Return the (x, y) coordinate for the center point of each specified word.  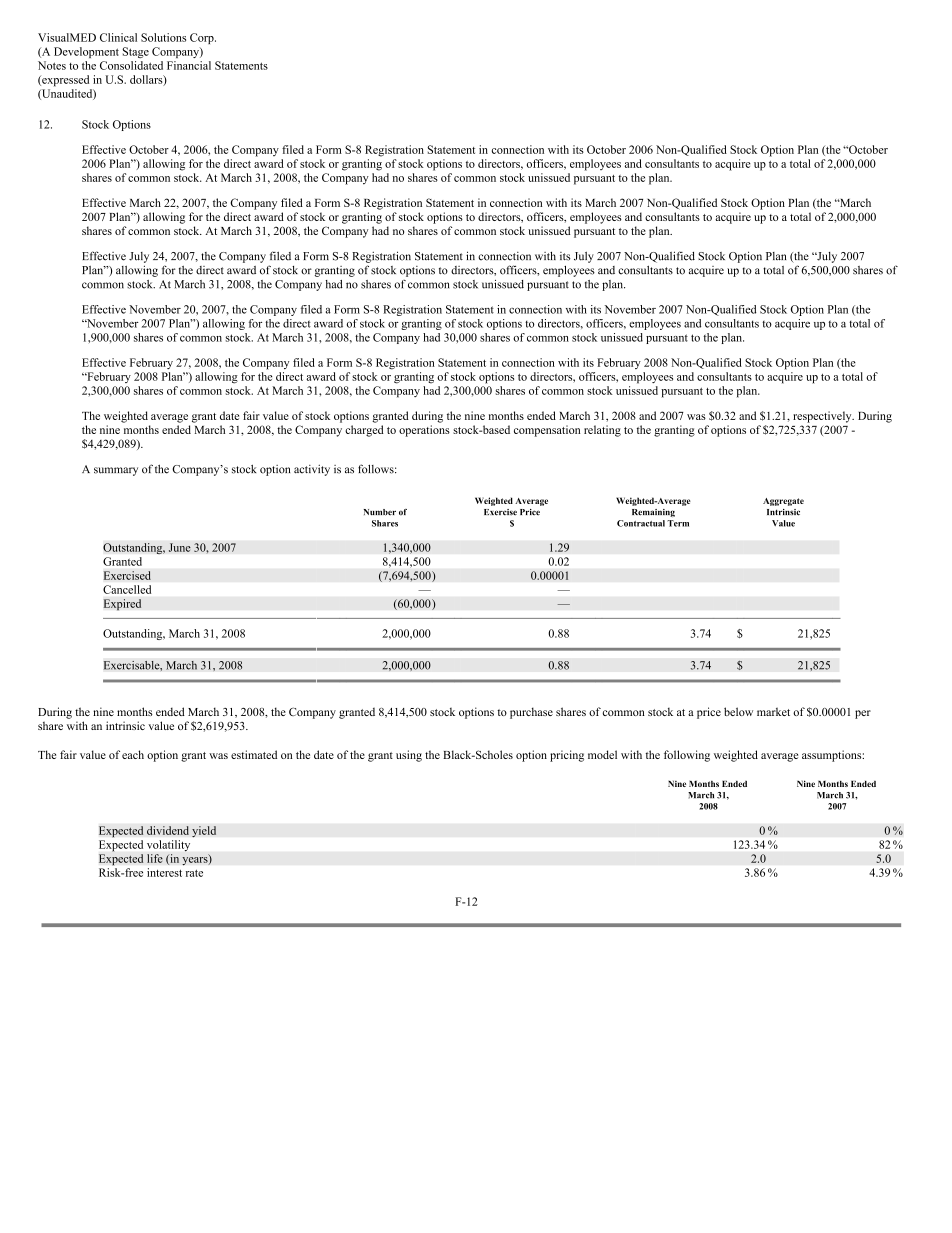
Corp (203, 38)
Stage (135, 52)
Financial (189, 65)
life (155, 858)
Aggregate (783, 502)
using (409, 756)
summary (116, 471)
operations (424, 431)
